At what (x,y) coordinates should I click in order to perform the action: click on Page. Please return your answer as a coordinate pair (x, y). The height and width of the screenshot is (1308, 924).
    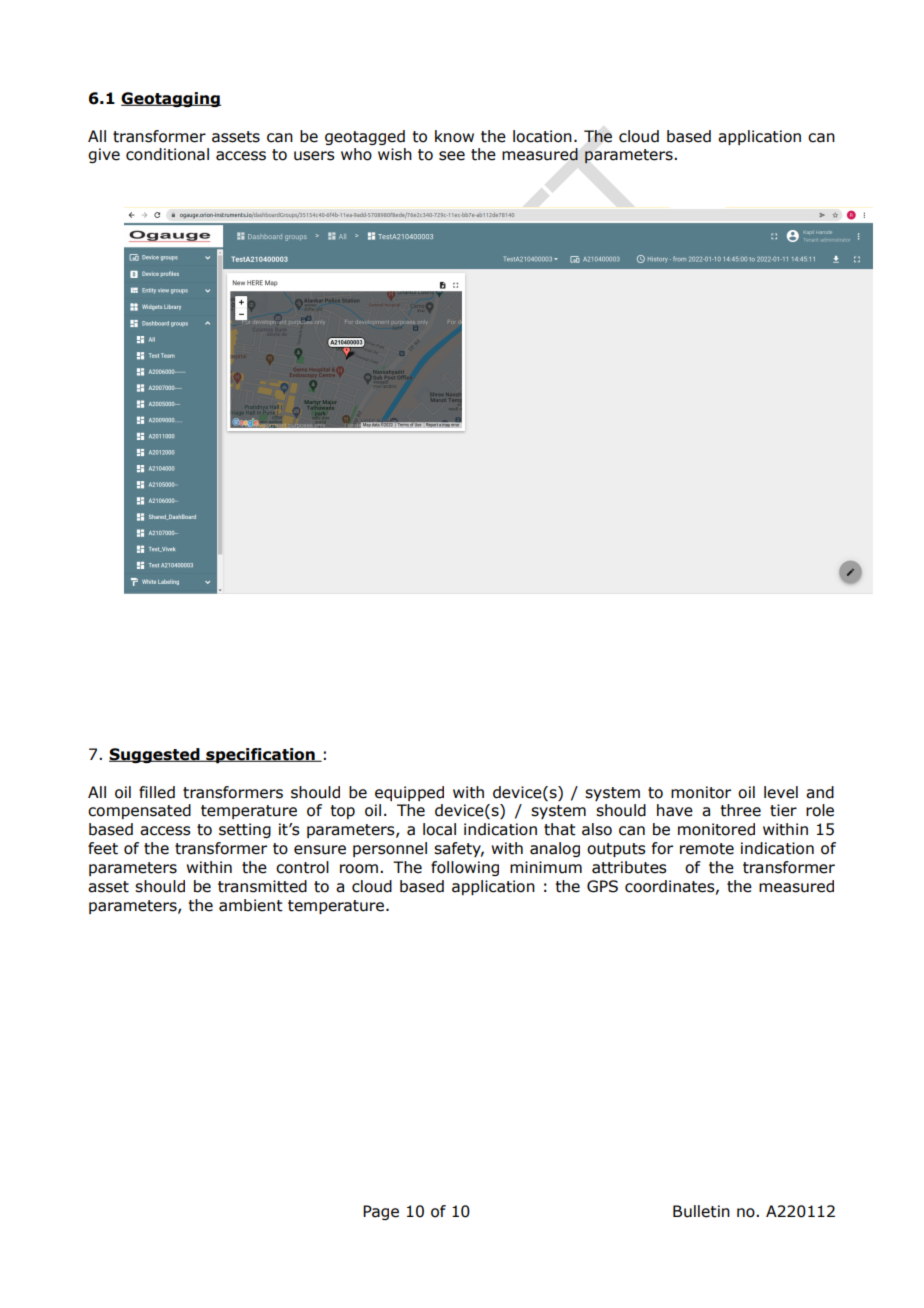
    Looking at the image, I should click on (381, 1212).
